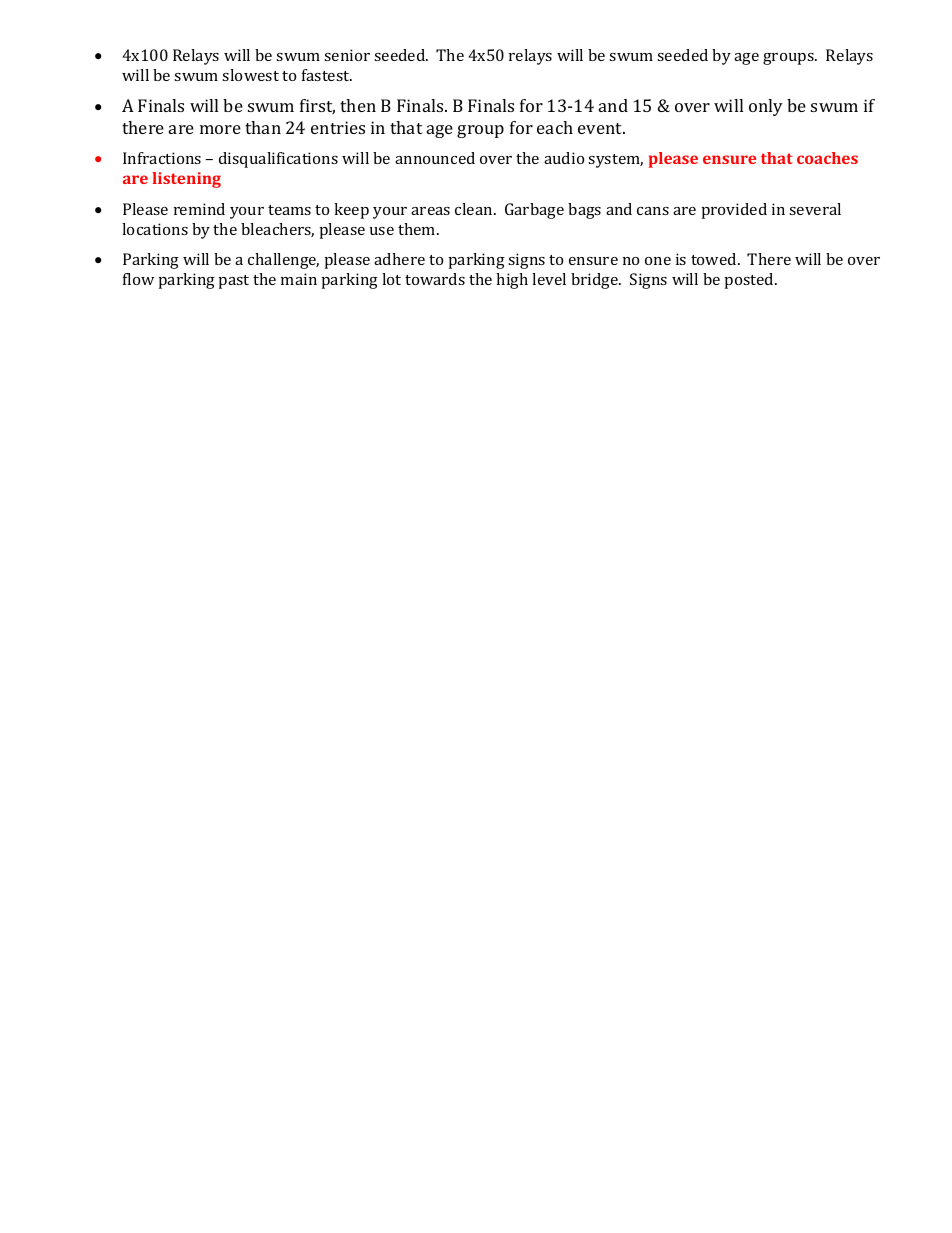  Describe the element at coordinates (250, 75) in the page. I see `slowest` at that location.
